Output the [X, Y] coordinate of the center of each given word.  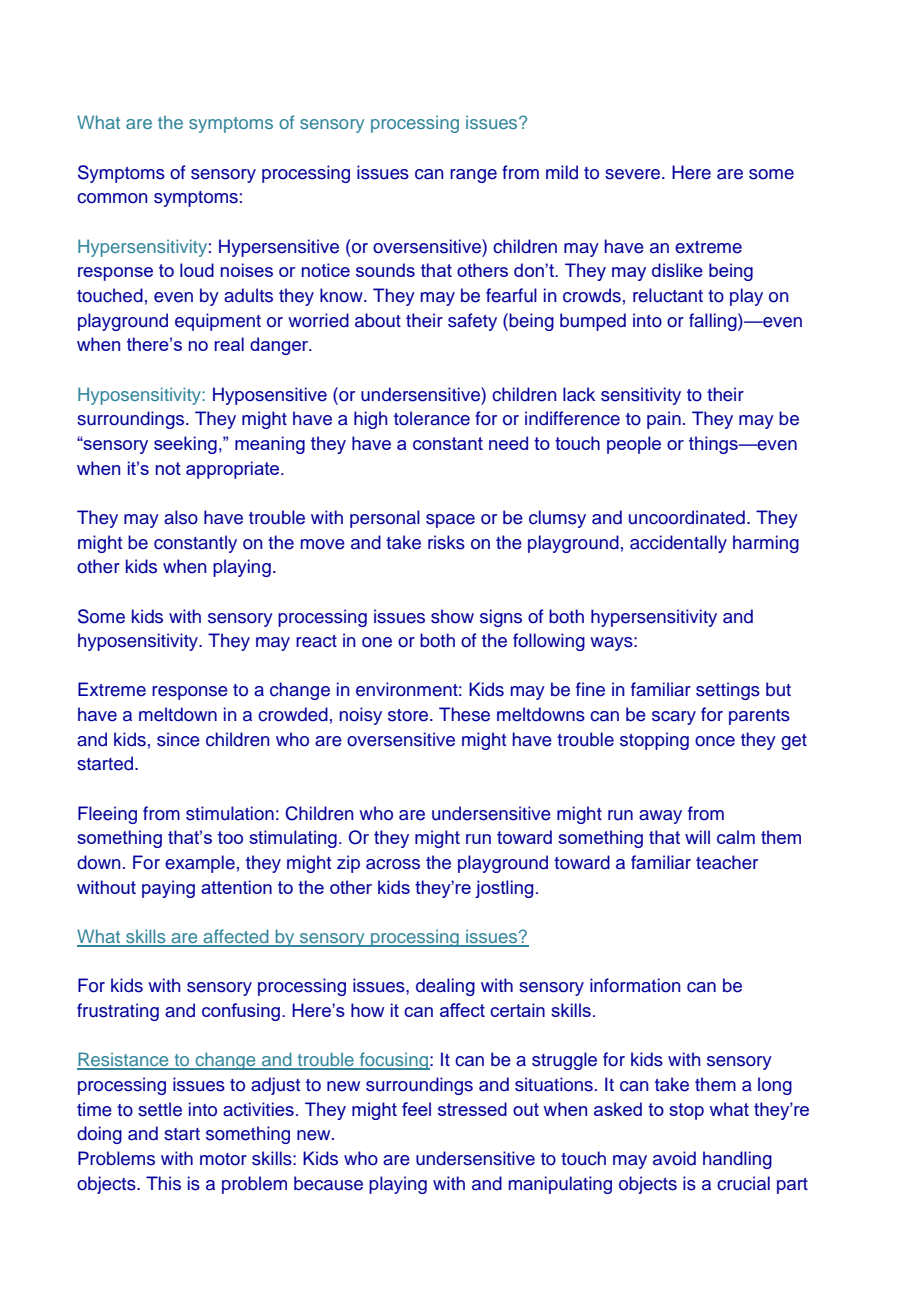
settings [728, 691]
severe [634, 174]
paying [168, 889]
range [473, 176]
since [178, 739]
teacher [727, 862]
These [464, 714]
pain [664, 420]
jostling [504, 889]
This [163, 1183]
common [112, 198]
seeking [185, 445]
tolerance [432, 418]
